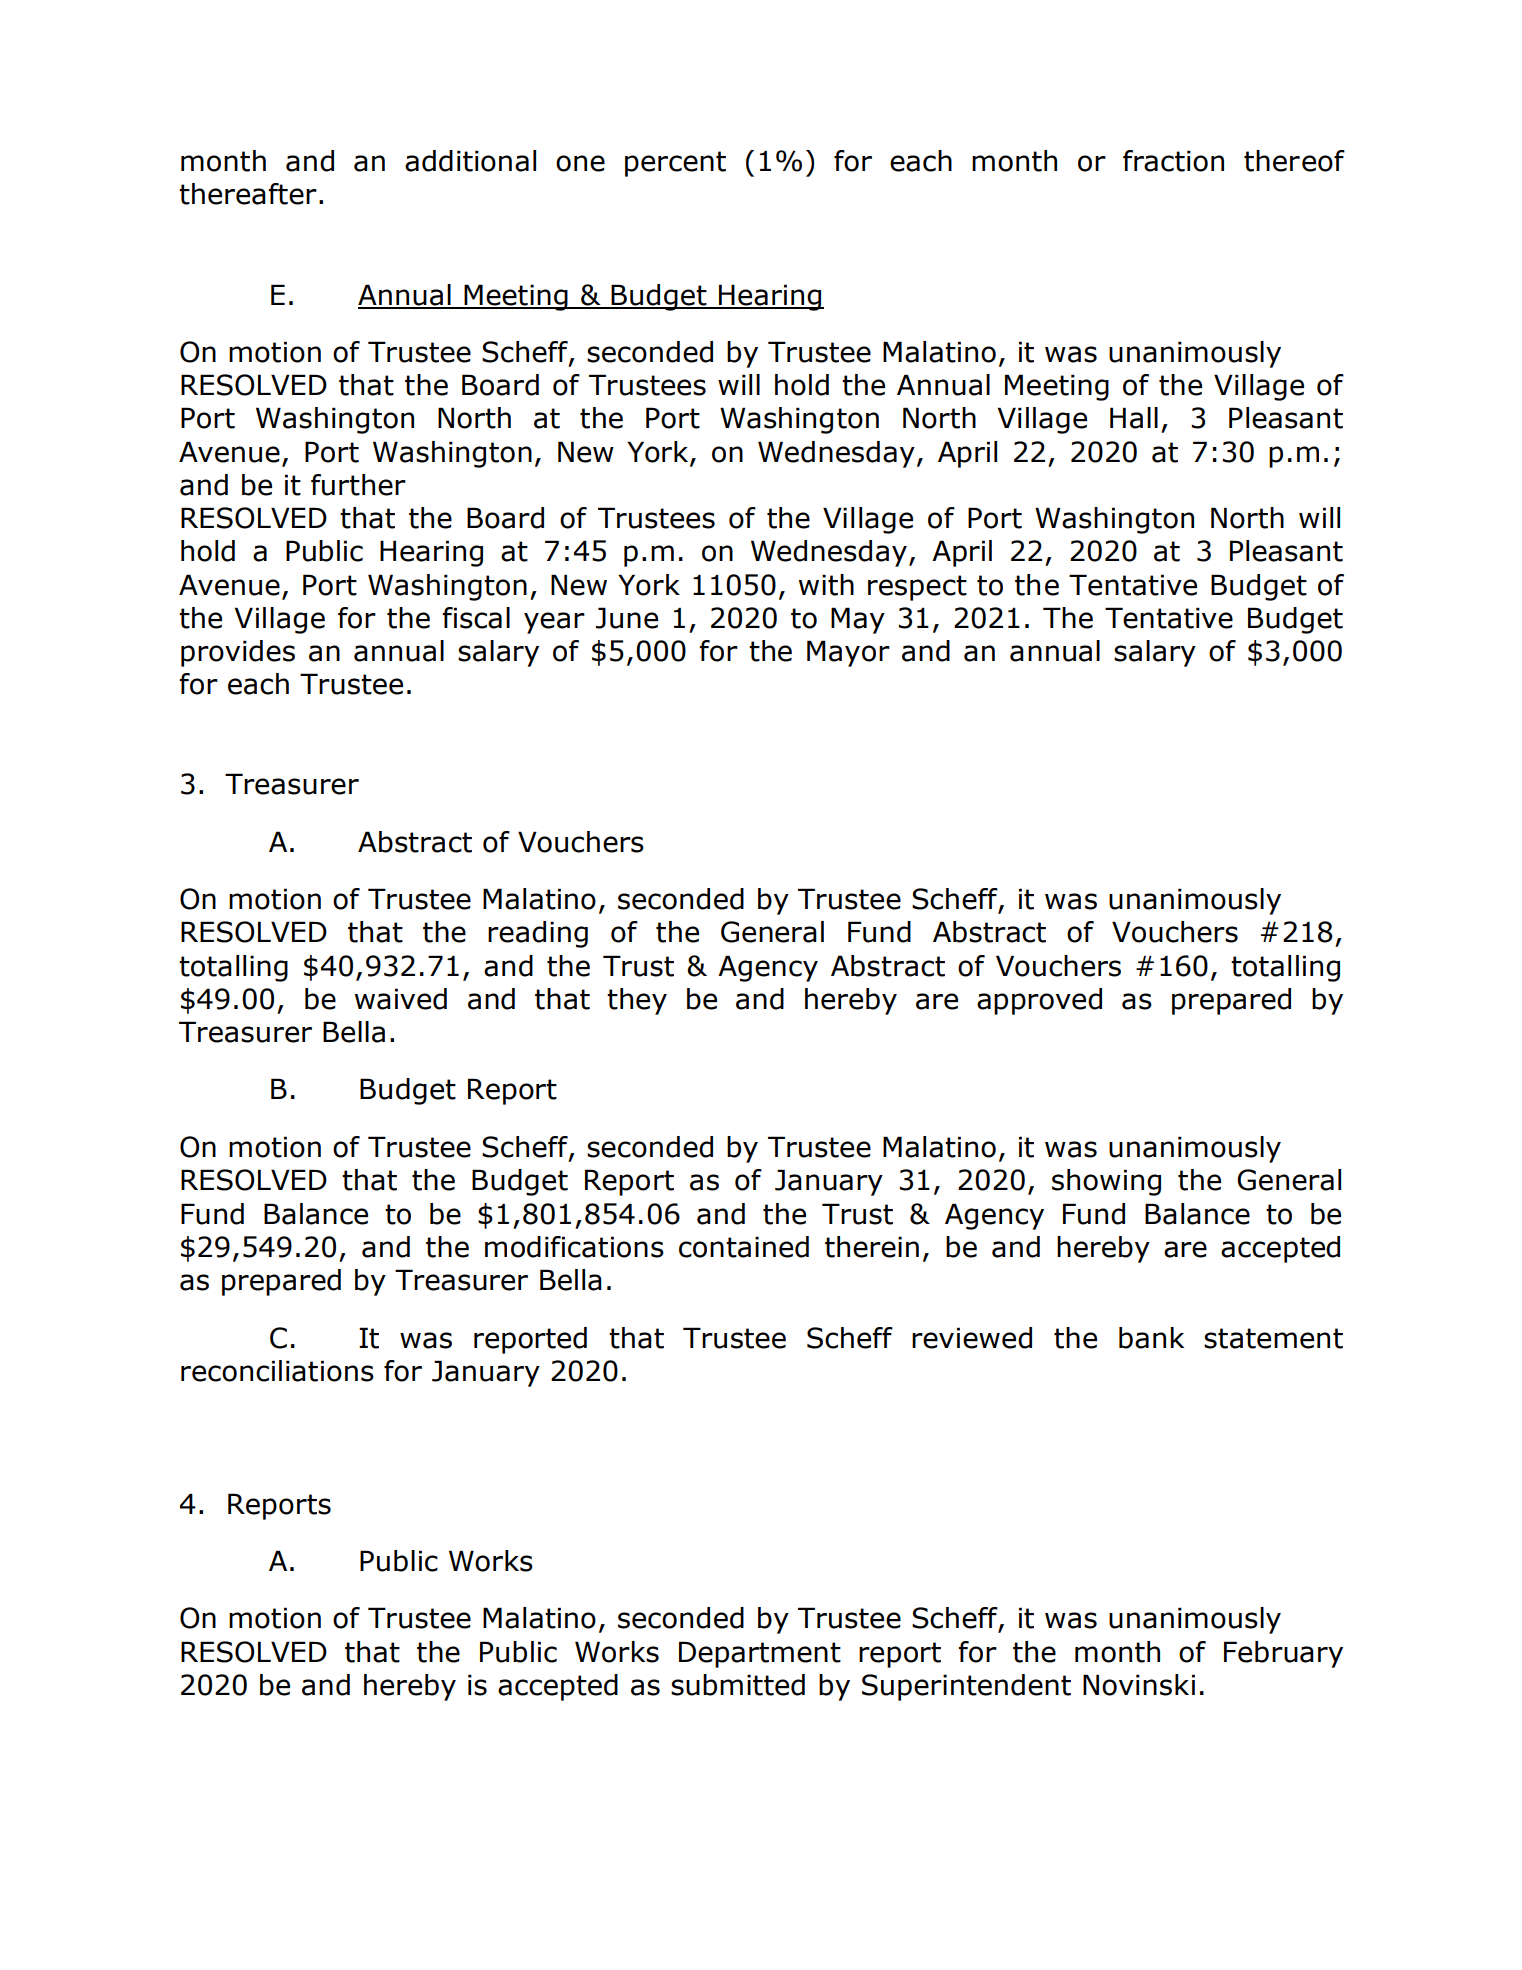 The image size is (1522, 1970). I want to click on contained, so click(744, 1247).
